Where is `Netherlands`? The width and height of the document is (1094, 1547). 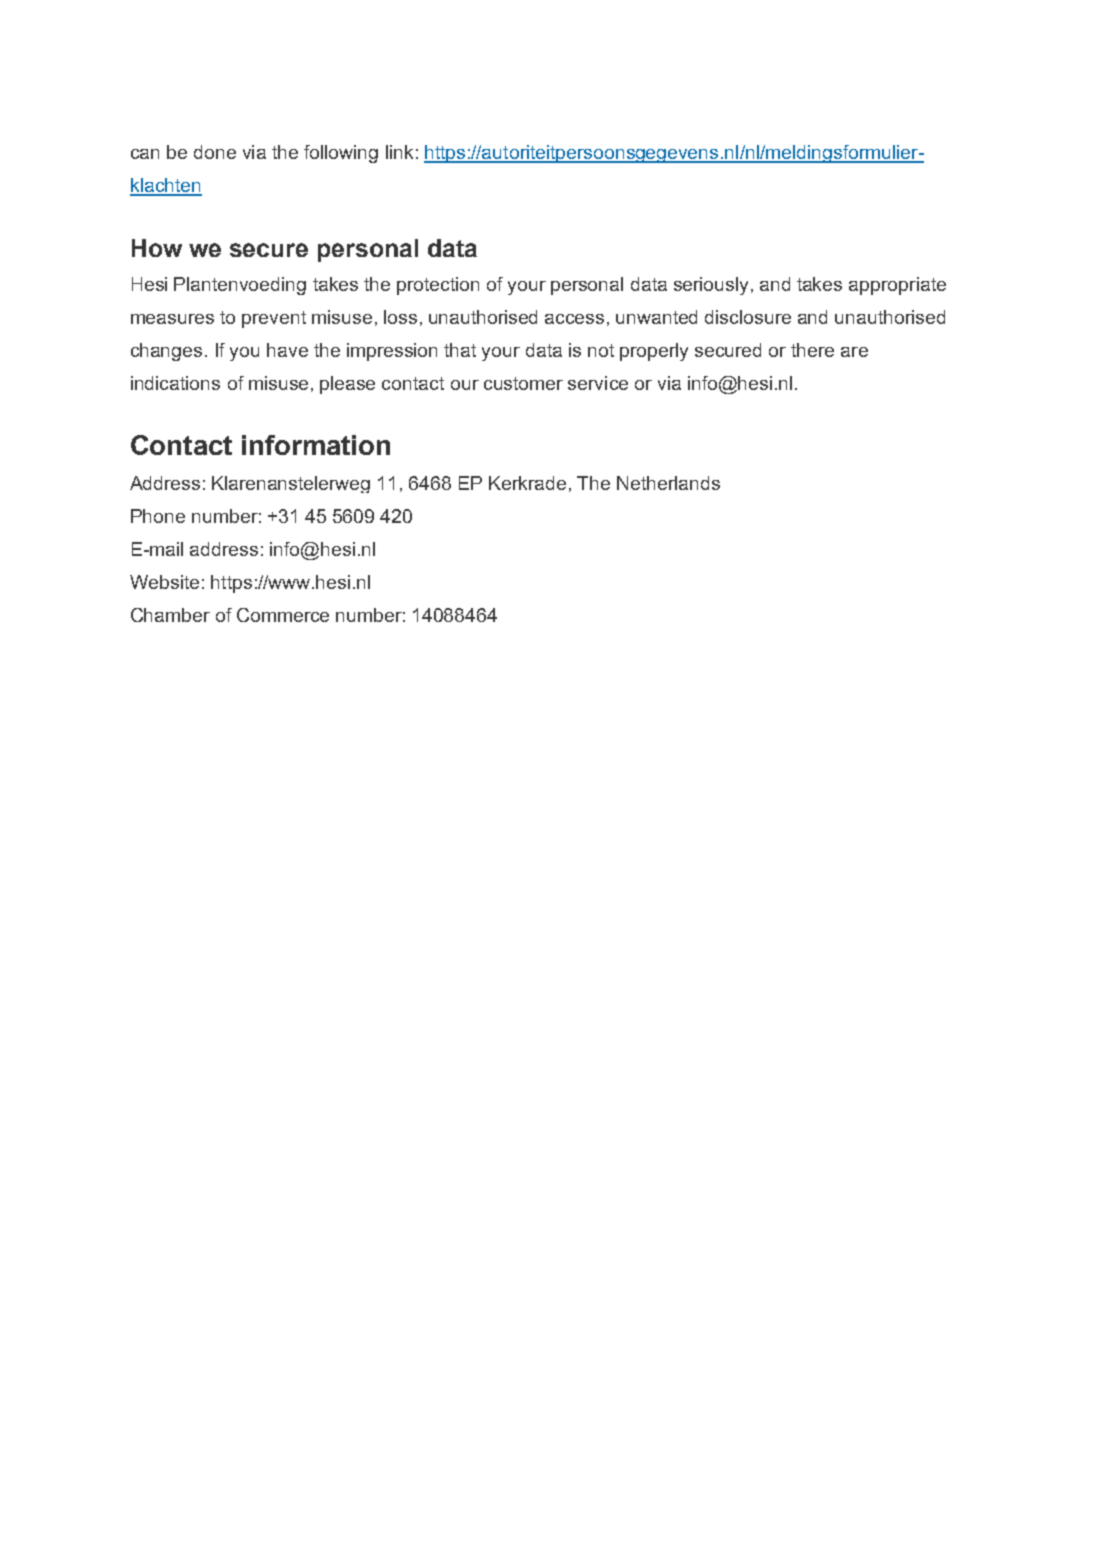 Netherlands is located at coordinates (668, 483).
